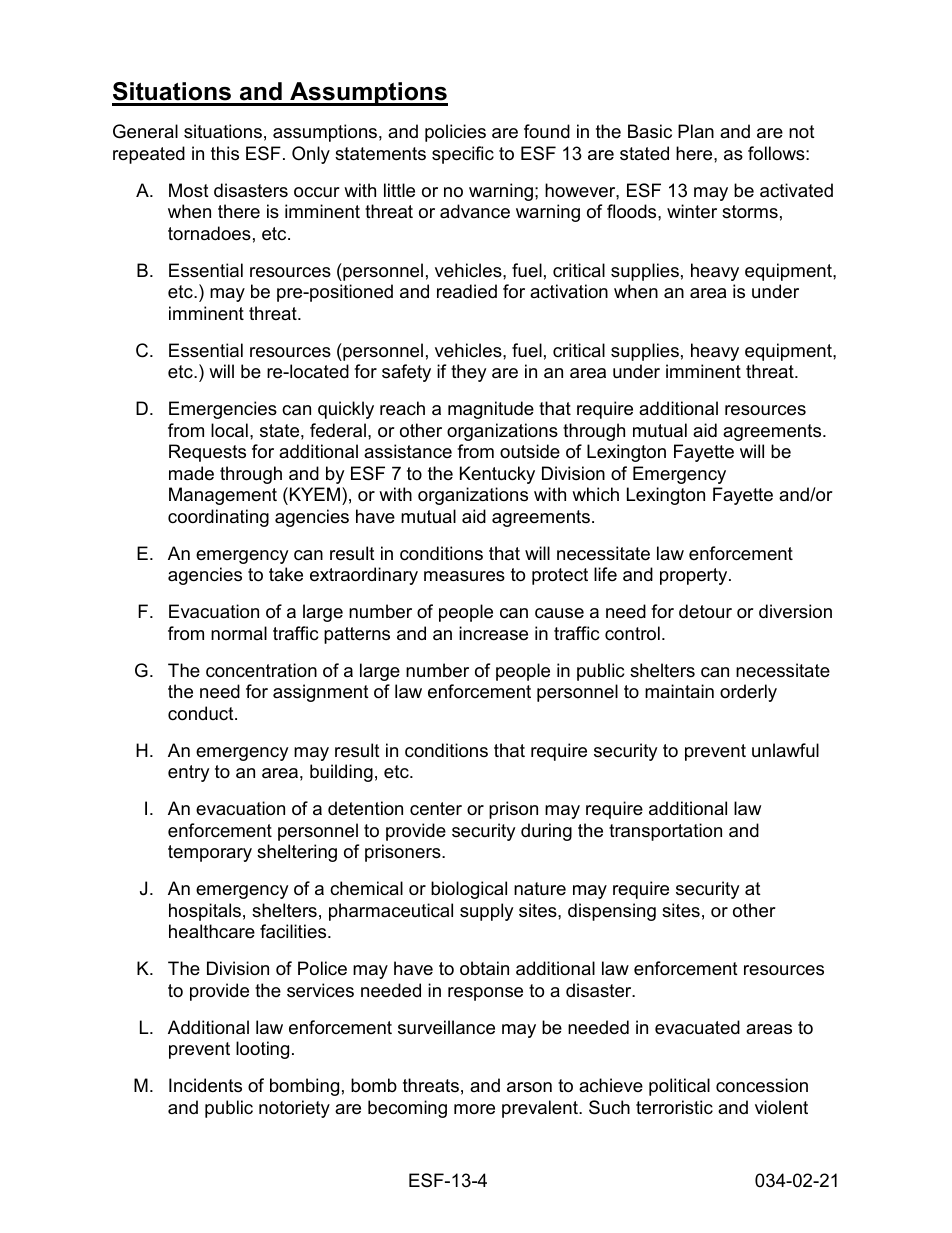  Describe the element at coordinates (497, 475) in the document. I see `Kentucky` at that location.
